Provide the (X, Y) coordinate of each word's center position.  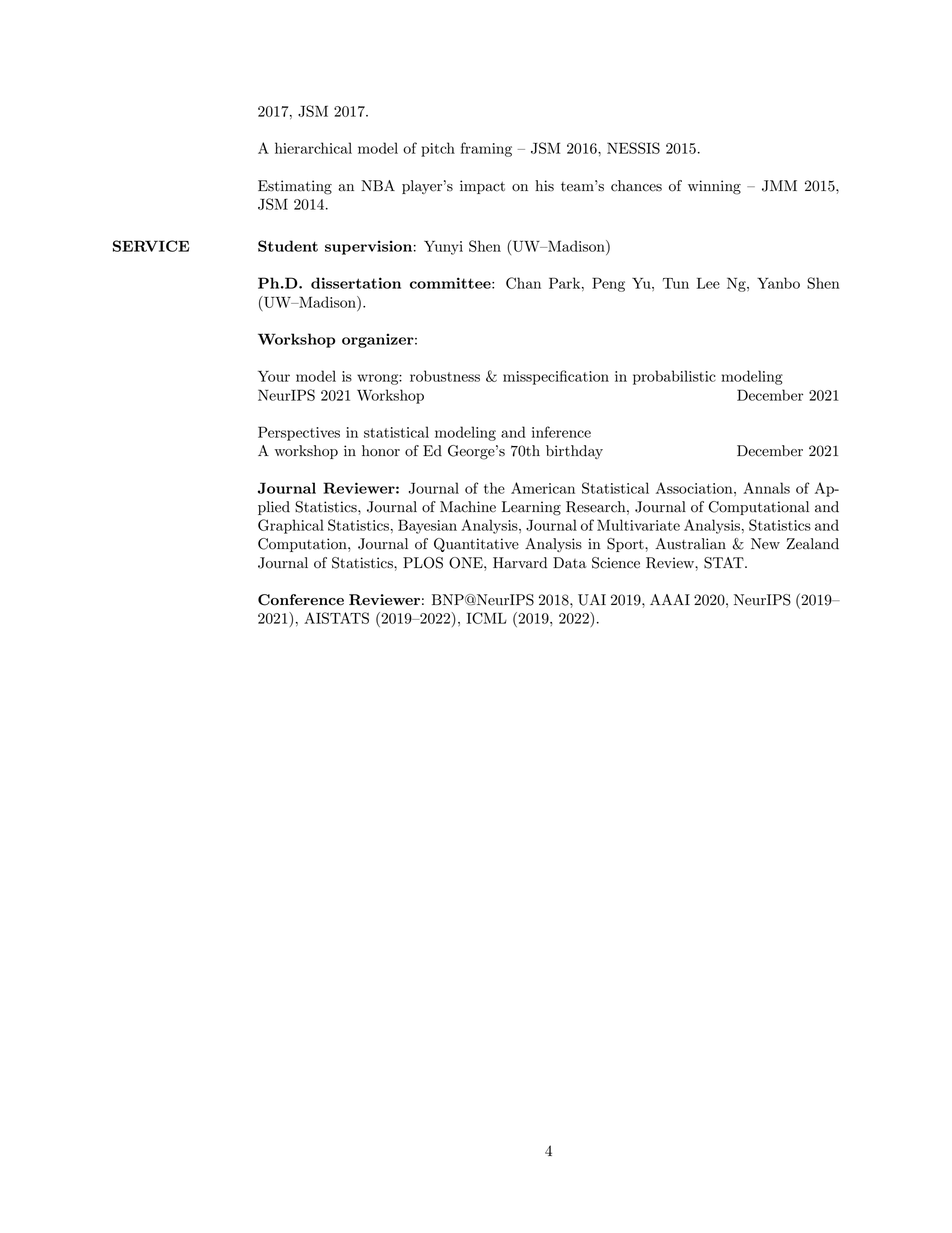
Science (616, 563)
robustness (445, 376)
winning (714, 187)
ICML (487, 618)
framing (486, 149)
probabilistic (674, 377)
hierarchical (313, 148)
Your (274, 376)
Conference (301, 600)
